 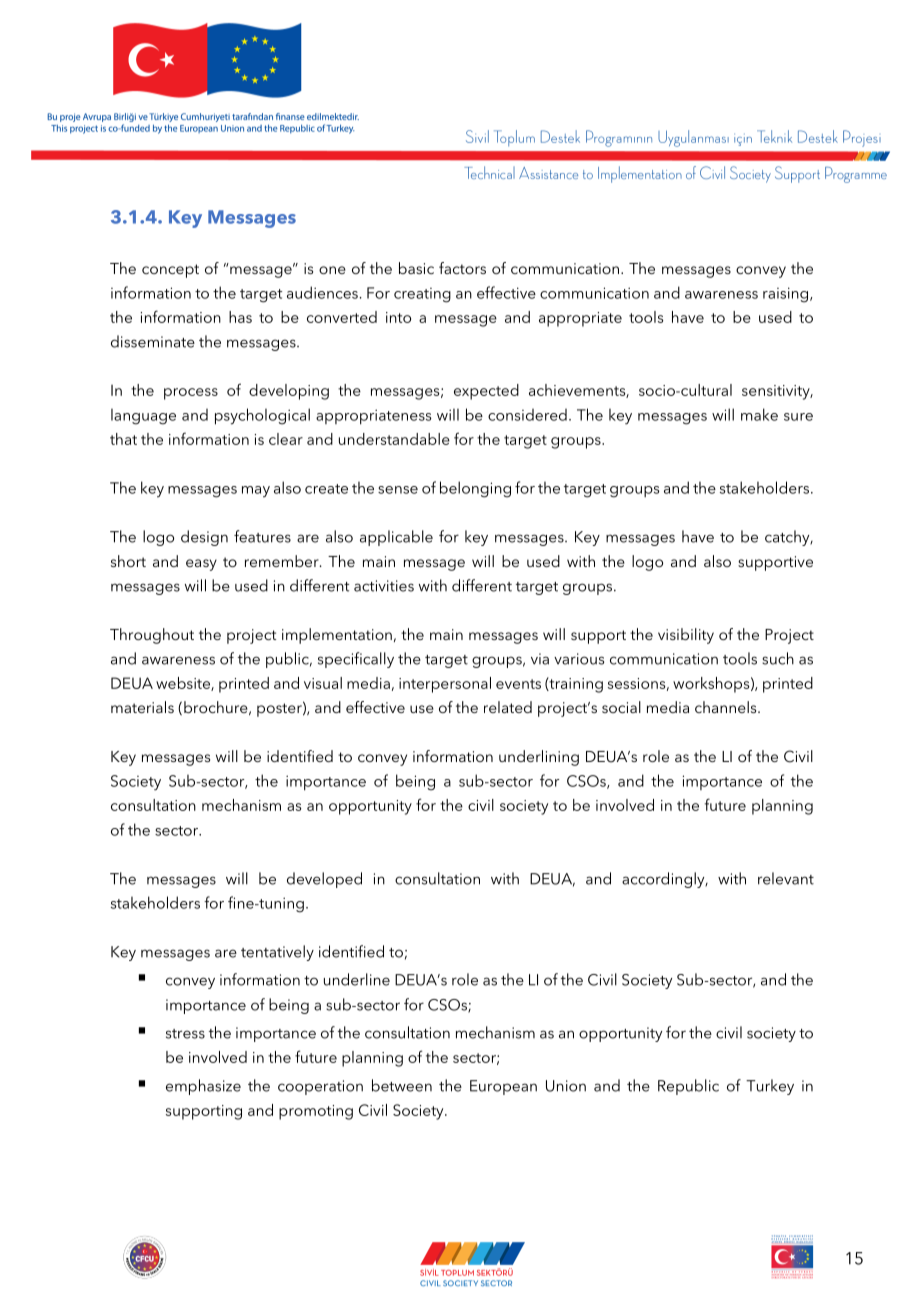 What do you see at coordinates (686, 636) in the image?
I see `visibility` at bounding box center [686, 636].
